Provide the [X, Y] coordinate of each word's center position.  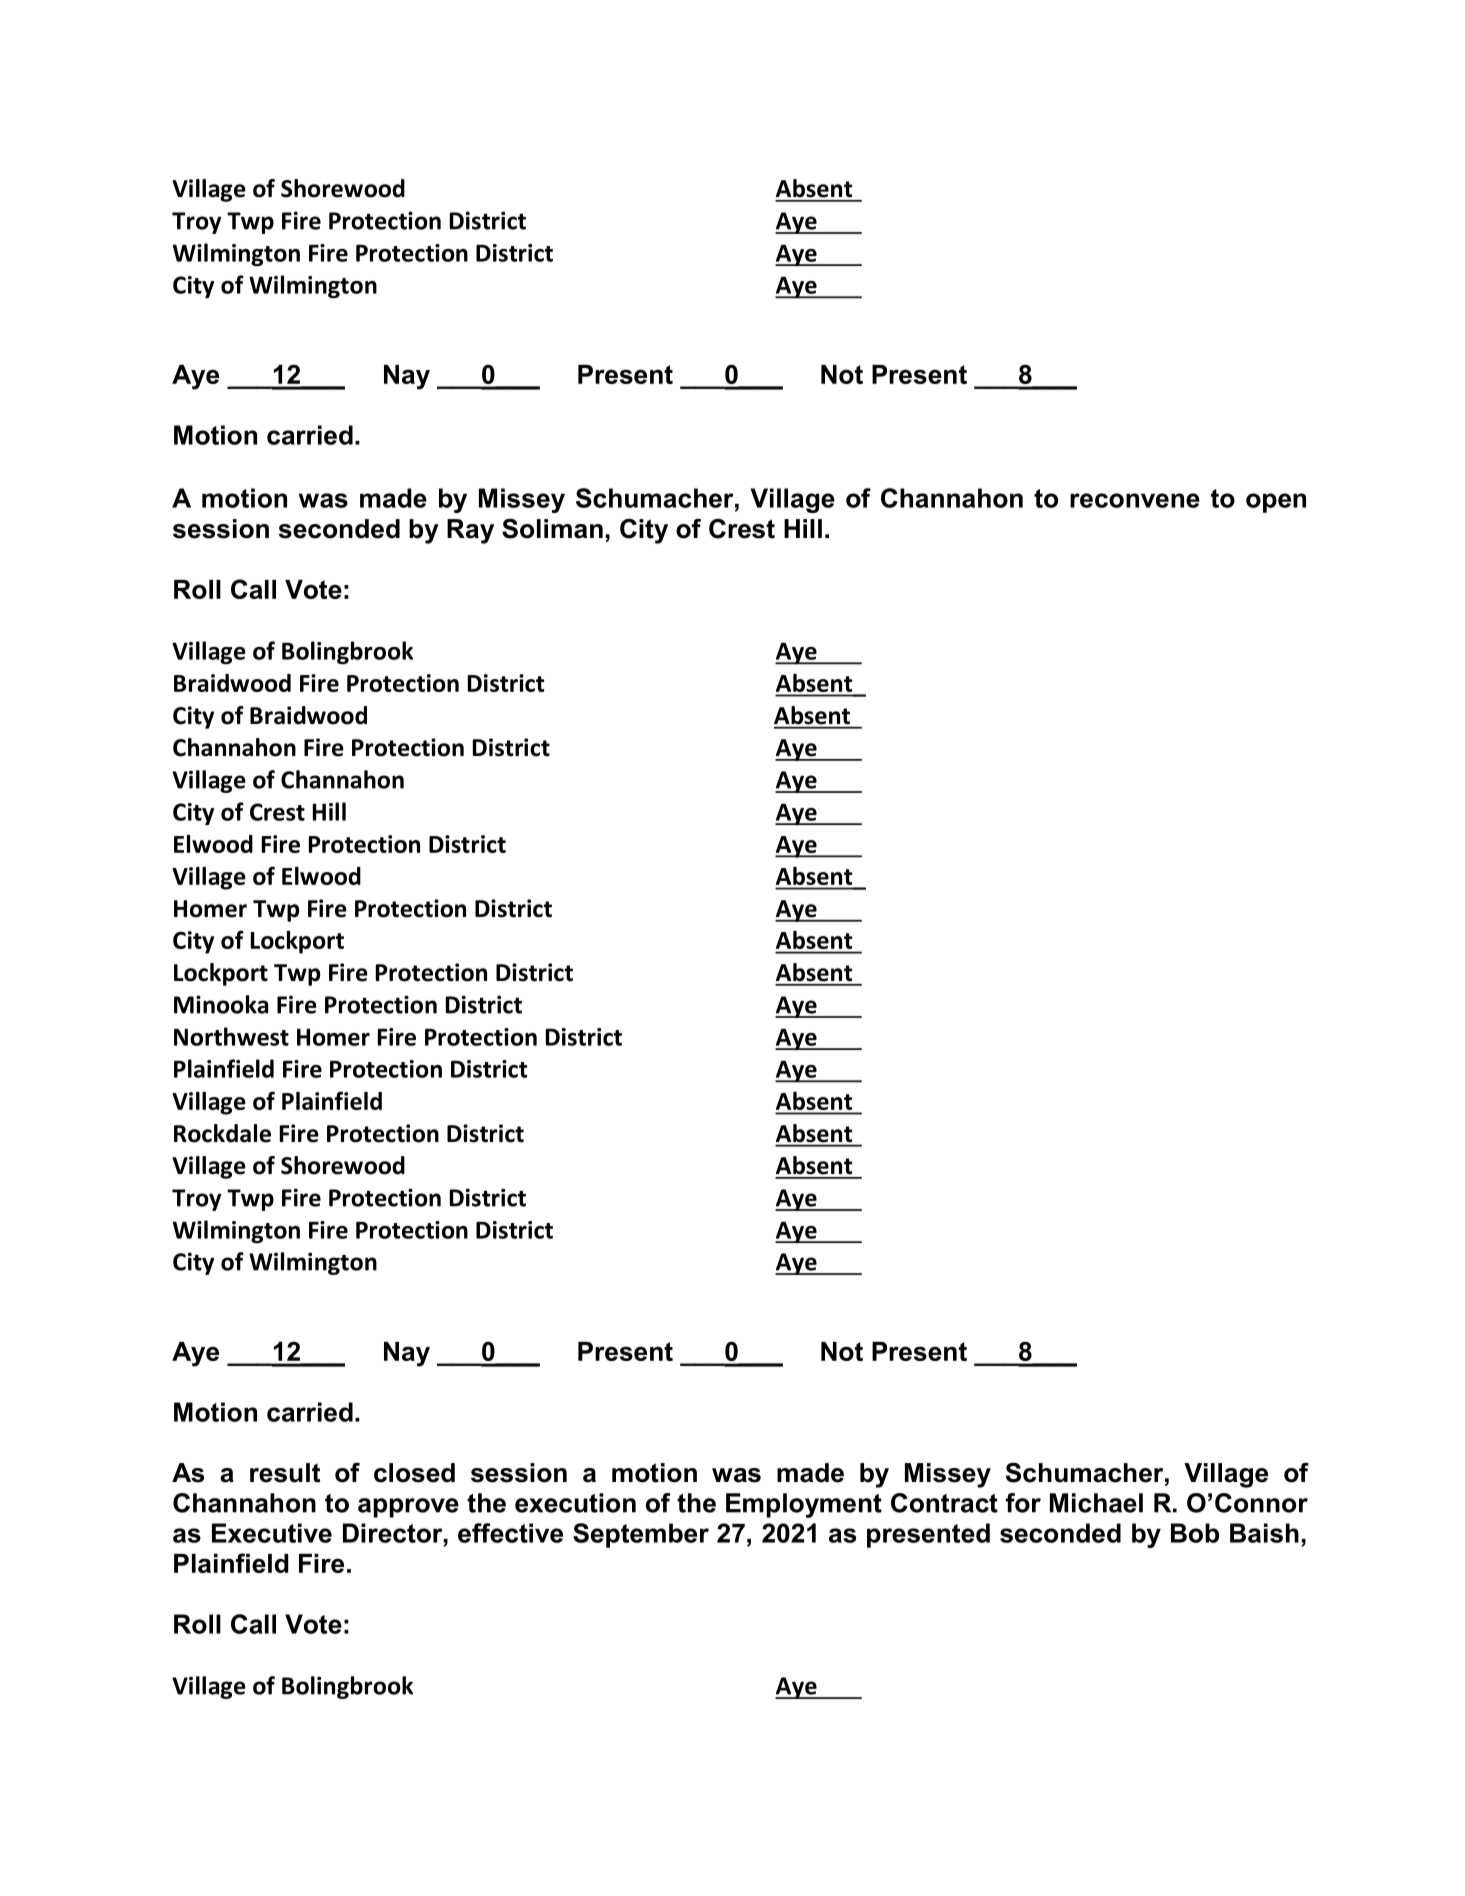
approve [408, 1508]
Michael [1096, 1503]
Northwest [231, 1036]
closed [414, 1473]
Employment [804, 1505]
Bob [1195, 1533]
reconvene [1135, 500]
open [1276, 503]
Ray [470, 531]
